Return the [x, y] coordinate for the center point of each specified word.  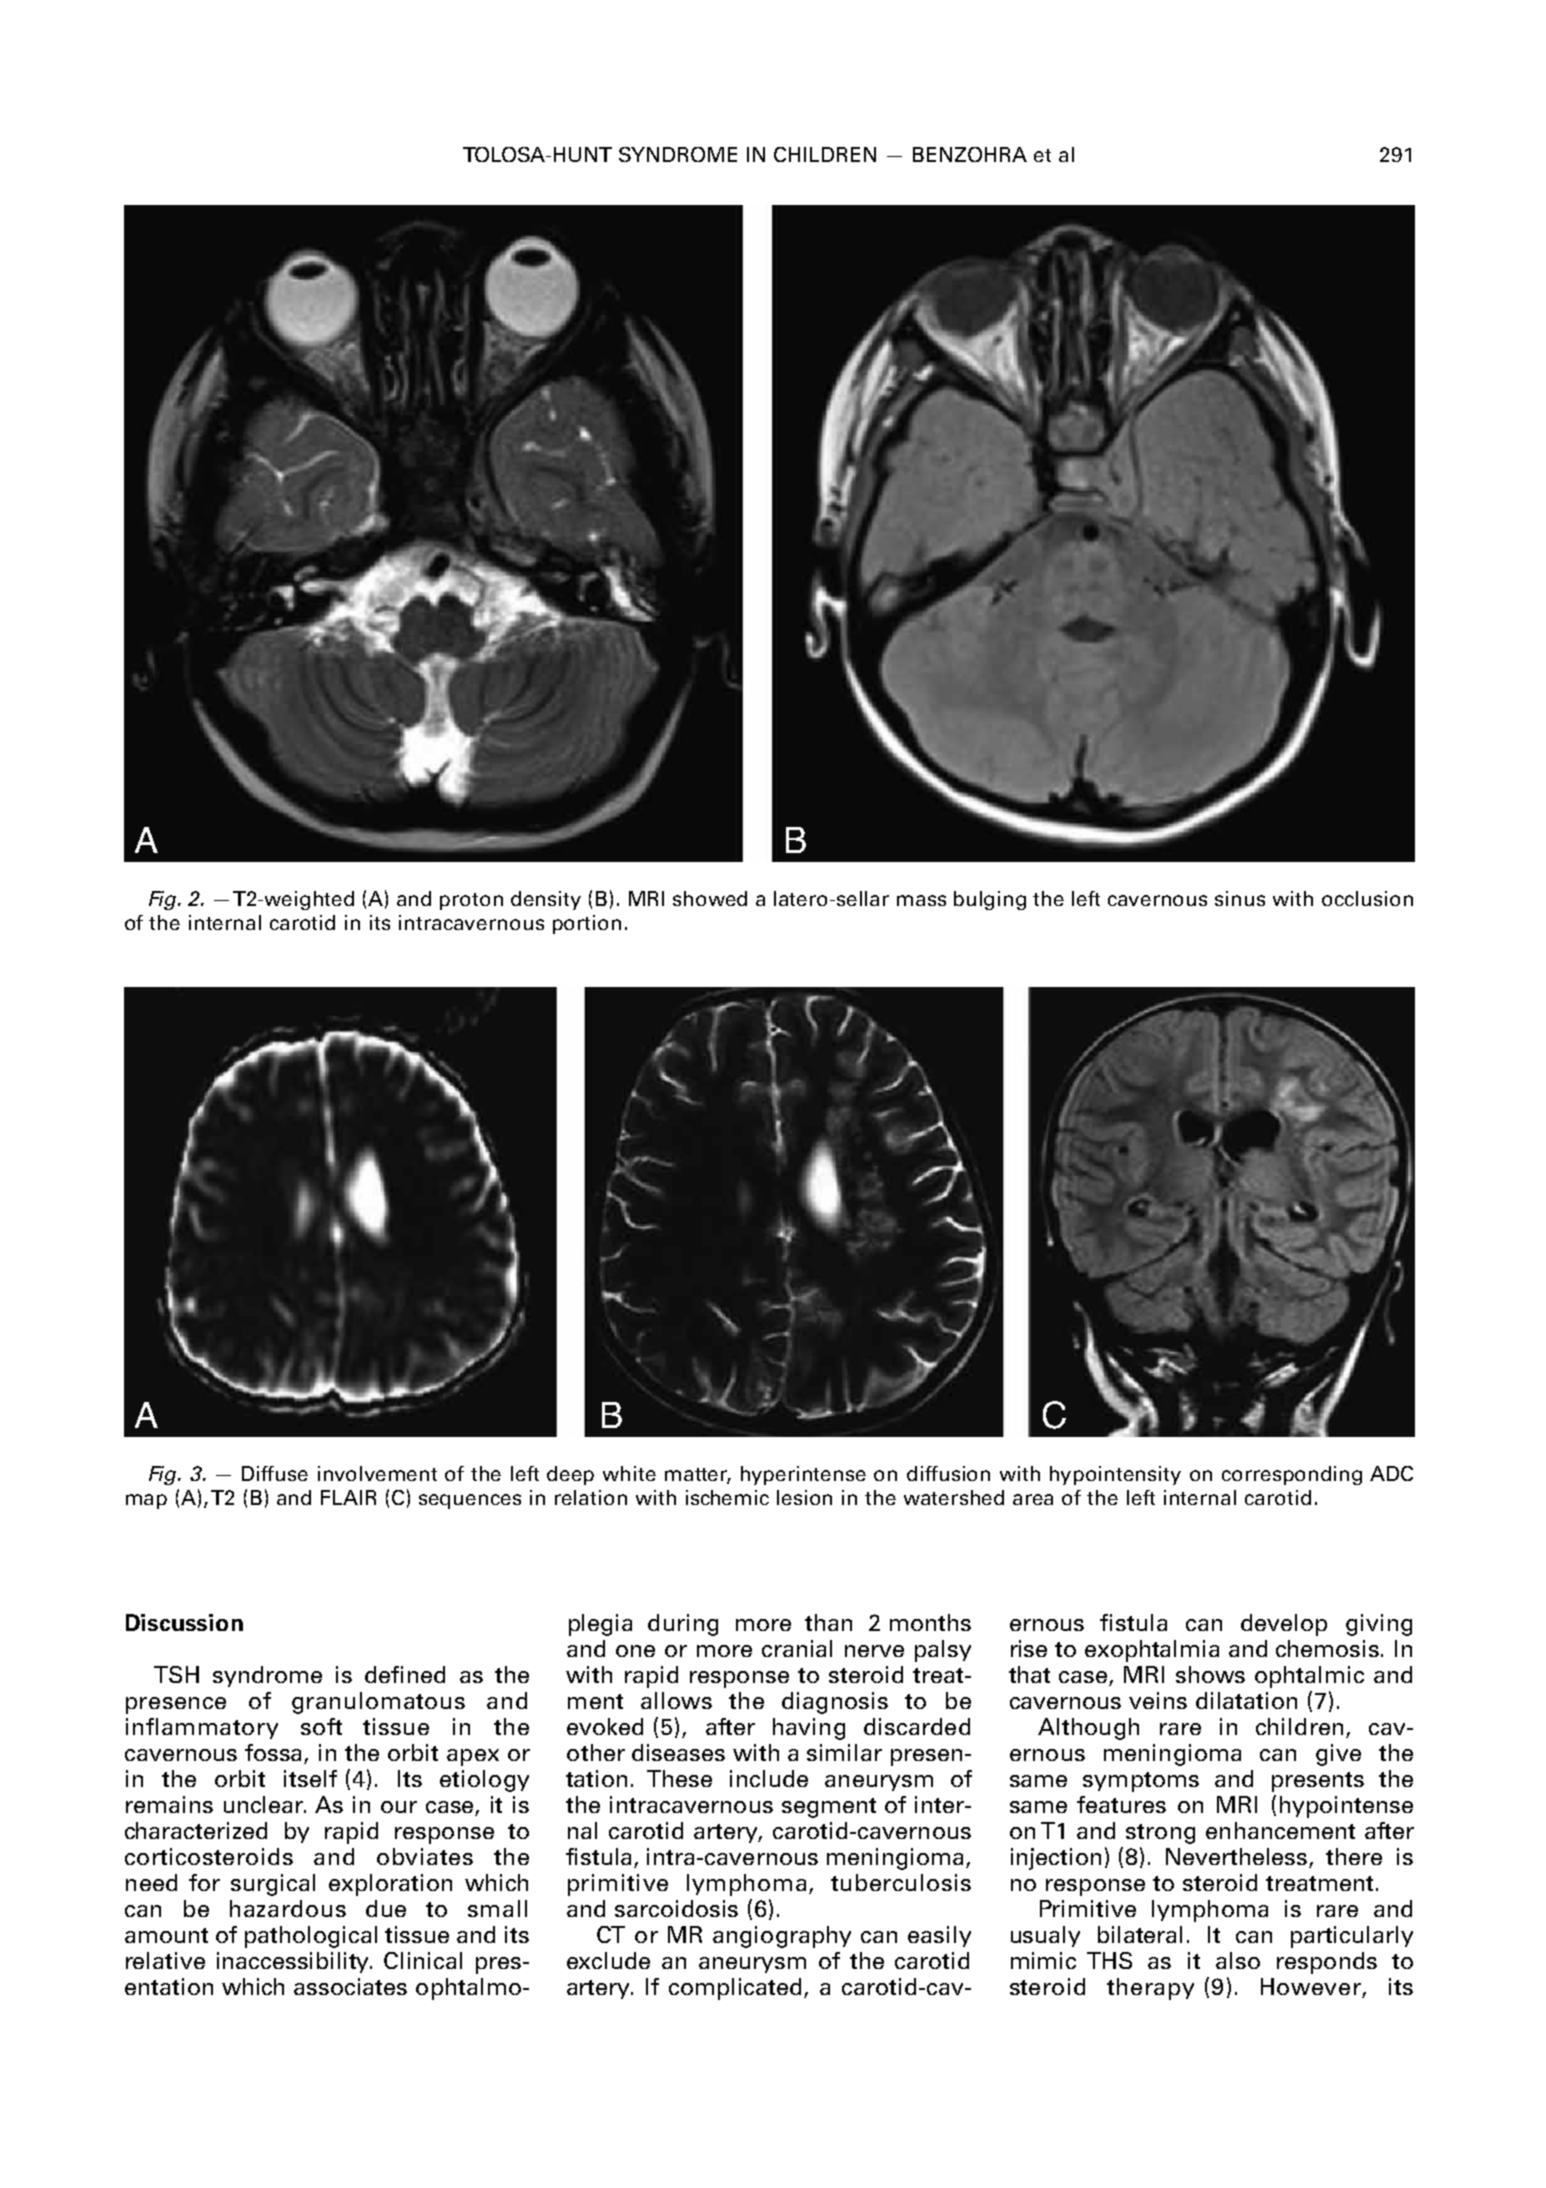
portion [587, 924]
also [1238, 1960]
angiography [782, 1937]
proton [471, 901]
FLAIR [348, 1497]
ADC [1391, 1473]
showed [710, 898]
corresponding [1292, 1475]
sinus [1240, 898]
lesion [804, 1497]
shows [1210, 1674]
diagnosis [835, 1703]
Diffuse [275, 1473]
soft [321, 1726]
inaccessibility [294, 1962]
